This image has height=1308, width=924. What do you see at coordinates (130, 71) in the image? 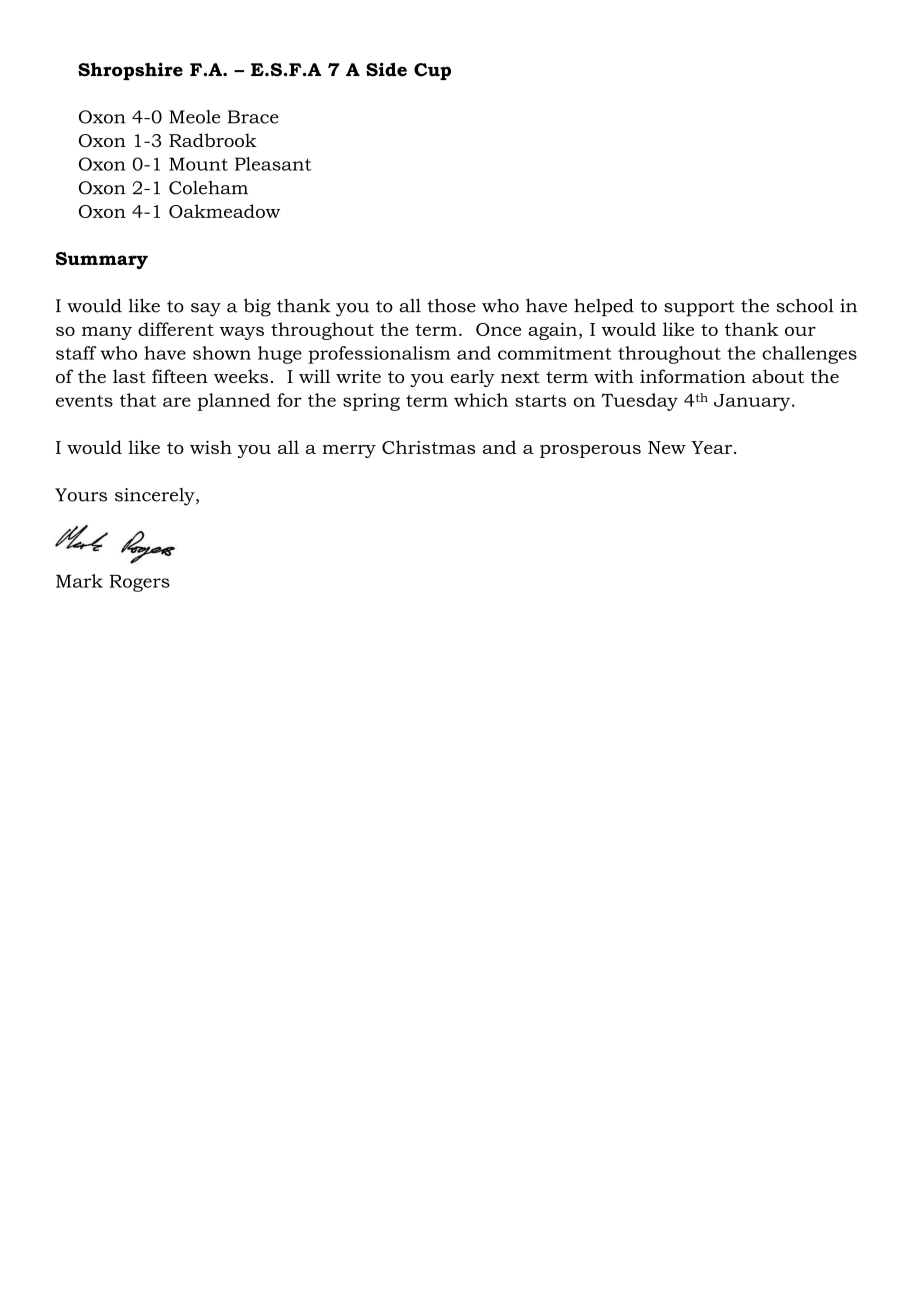
I see `Shropshire` at bounding box center [130, 71].
